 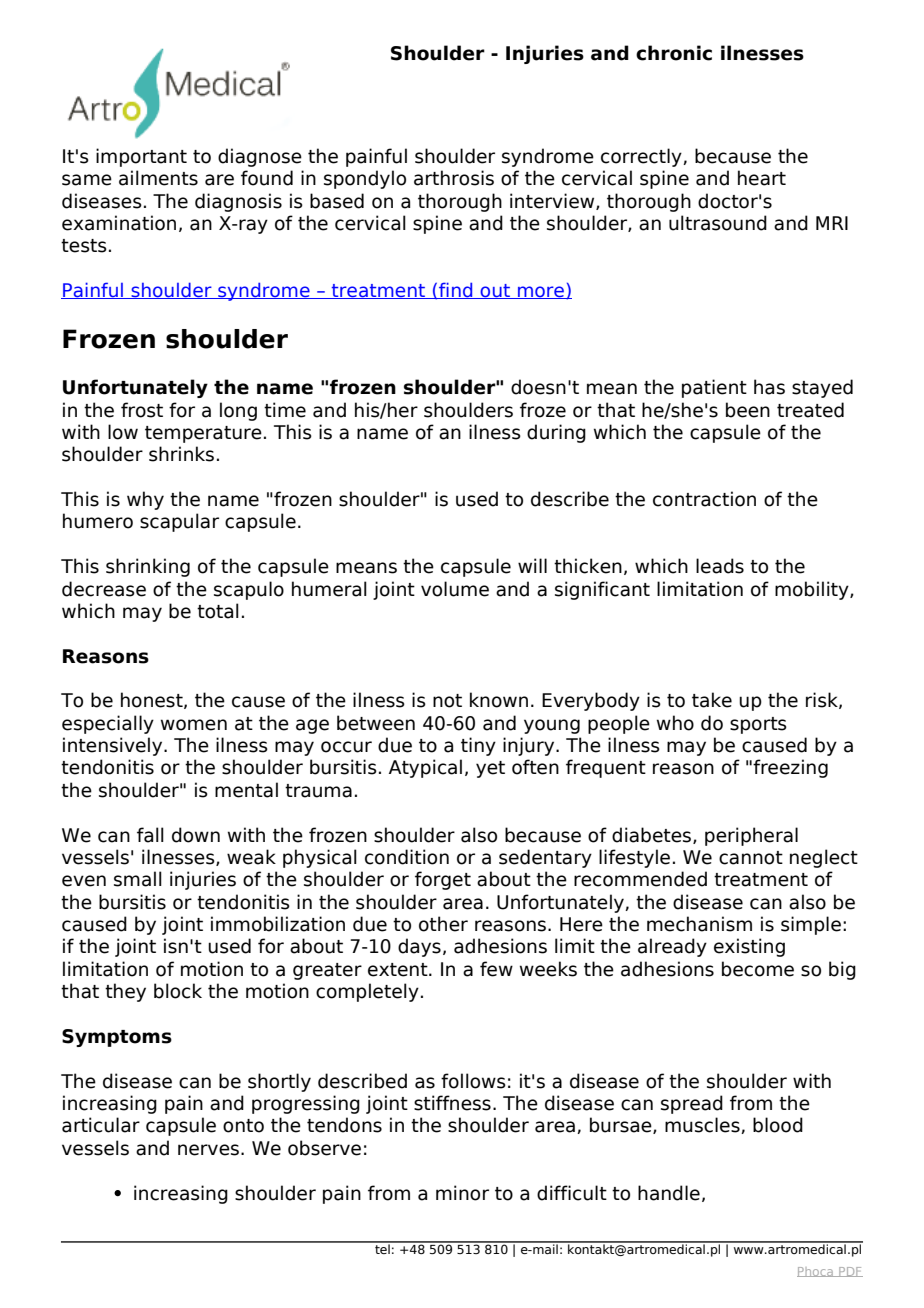 What do you see at coordinates (751, 858) in the screenshot?
I see `cannot` at bounding box center [751, 858].
